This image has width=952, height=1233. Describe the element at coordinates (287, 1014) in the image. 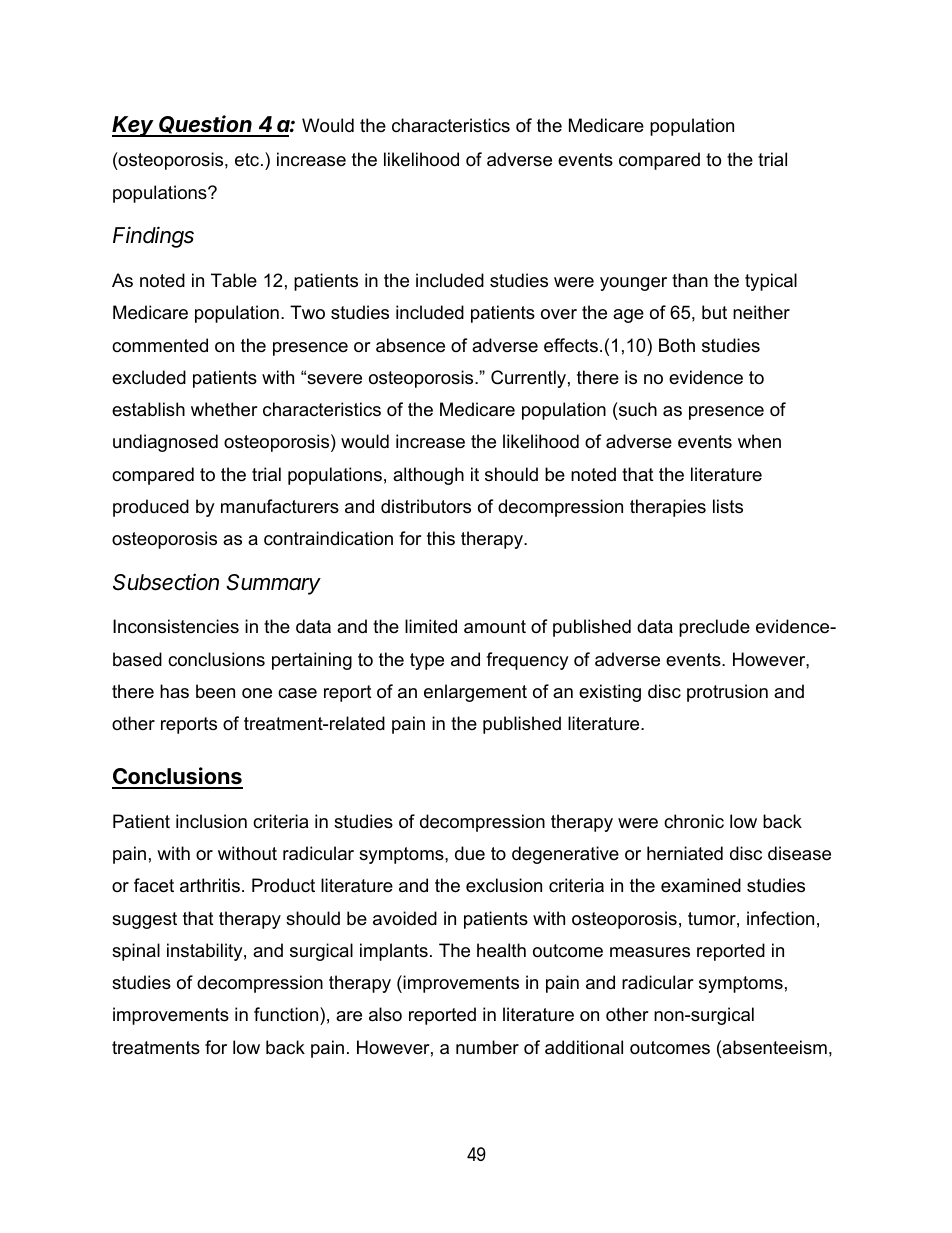

I see `function` at that location.
